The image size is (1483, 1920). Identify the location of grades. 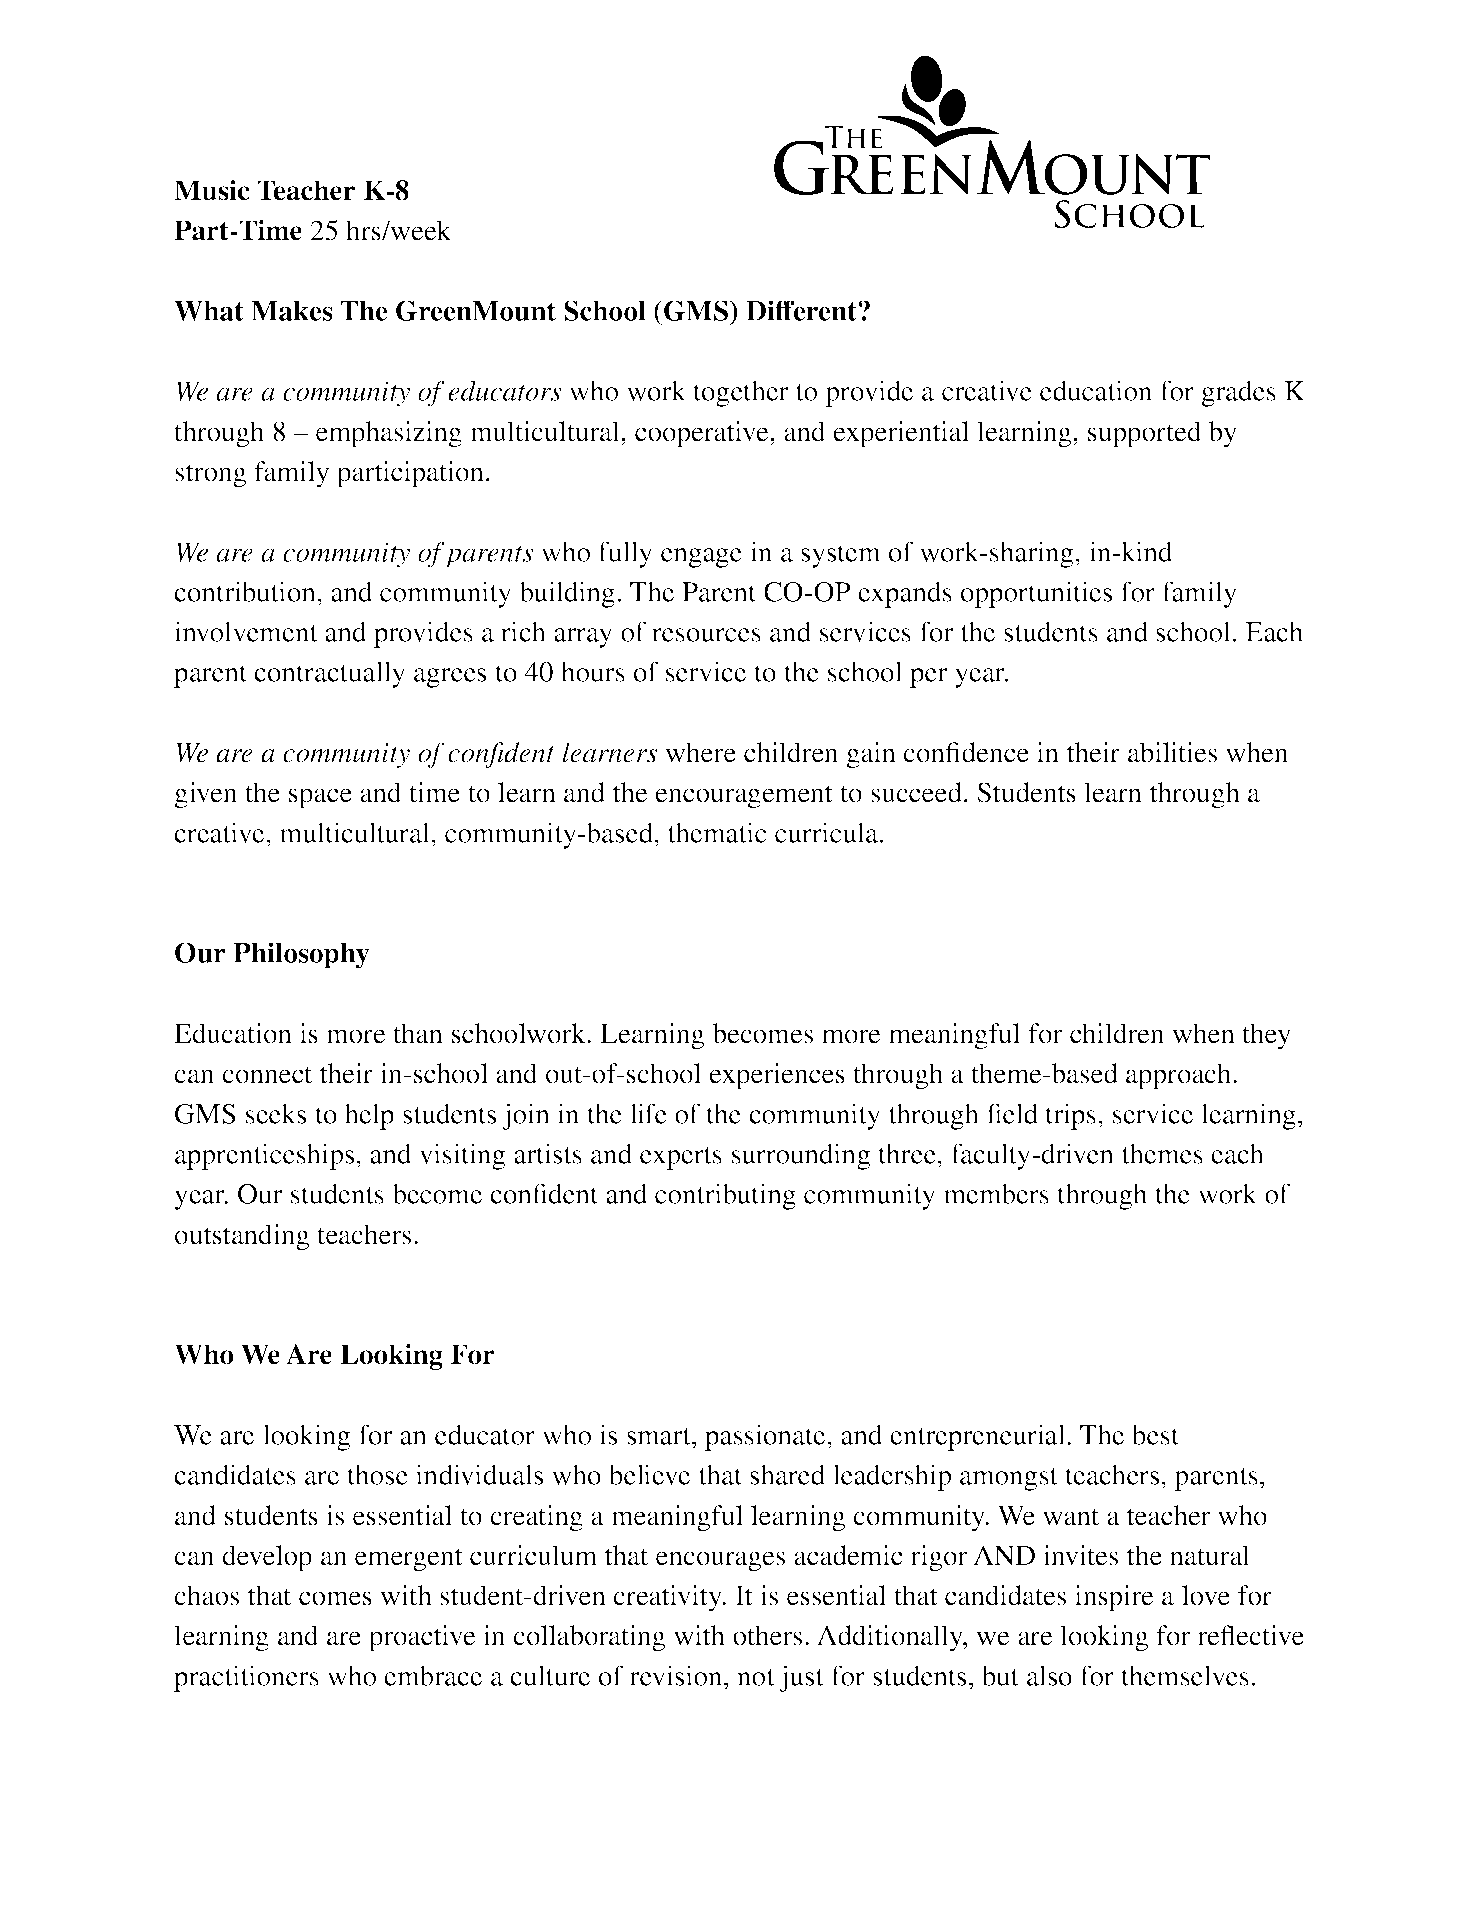
(1239, 393).
